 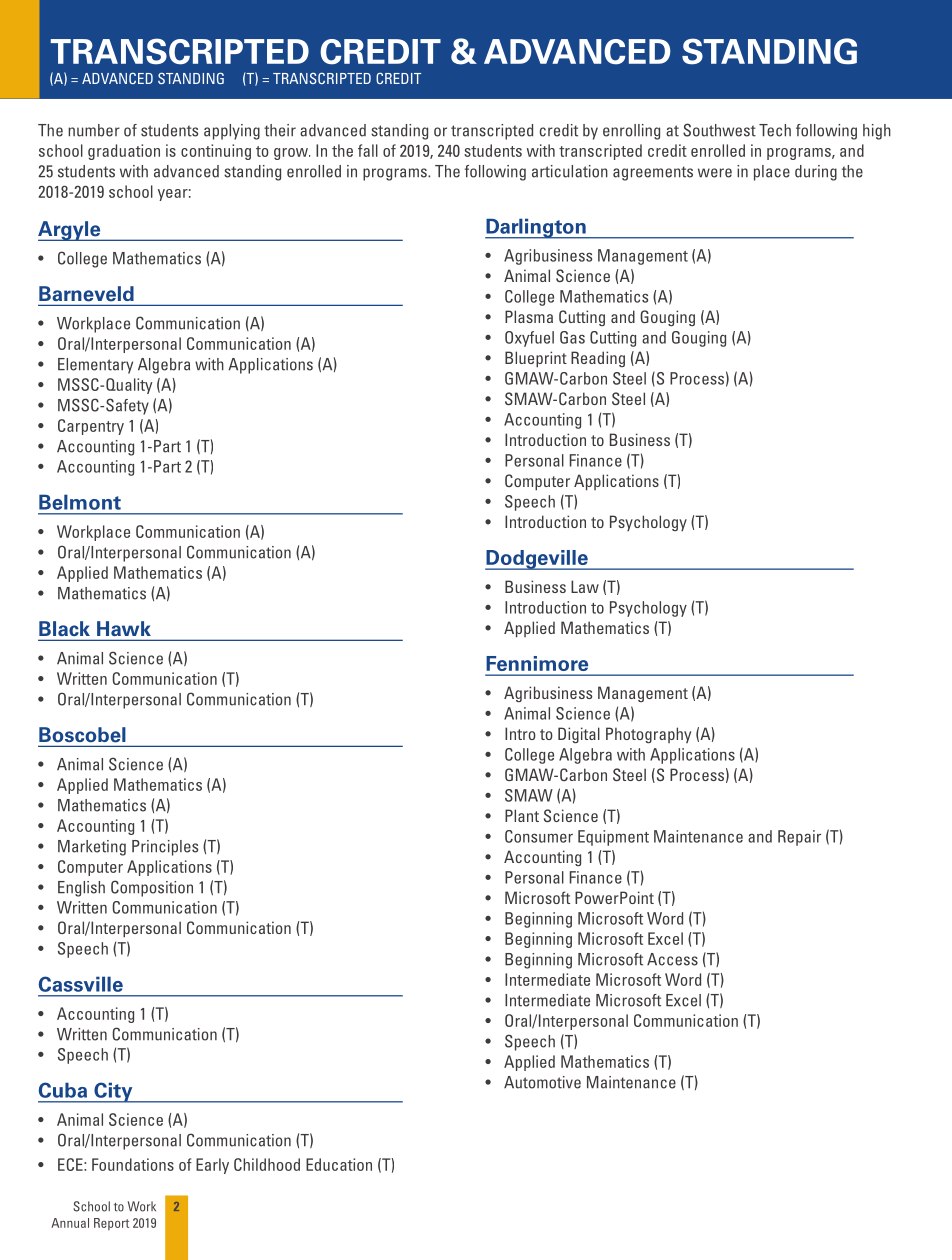 What do you see at coordinates (124, 152) in the document?
I see `graduation` at bounding box center [124, 152].
